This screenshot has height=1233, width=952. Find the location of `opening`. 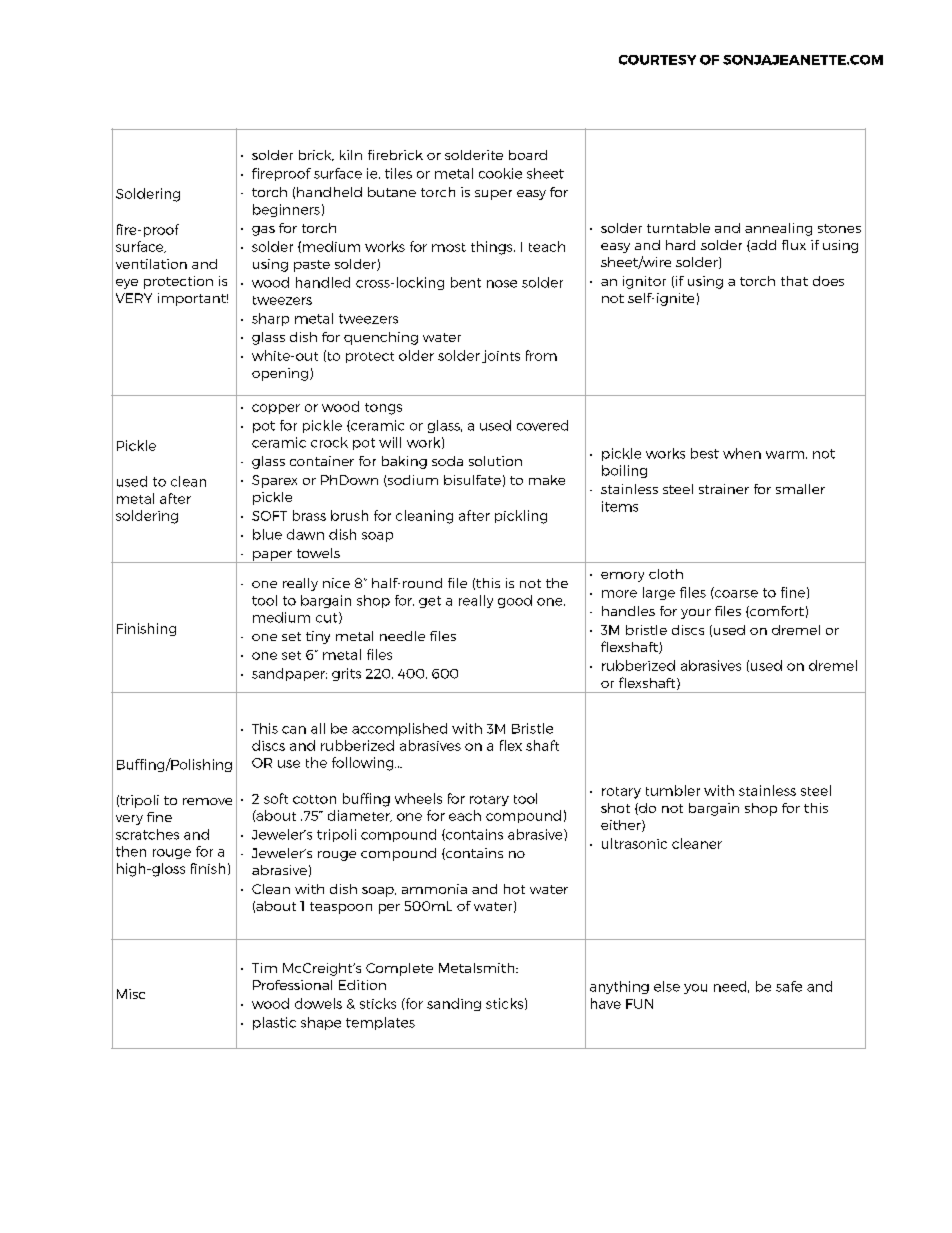

opening is located at coordinates (280, 374).
